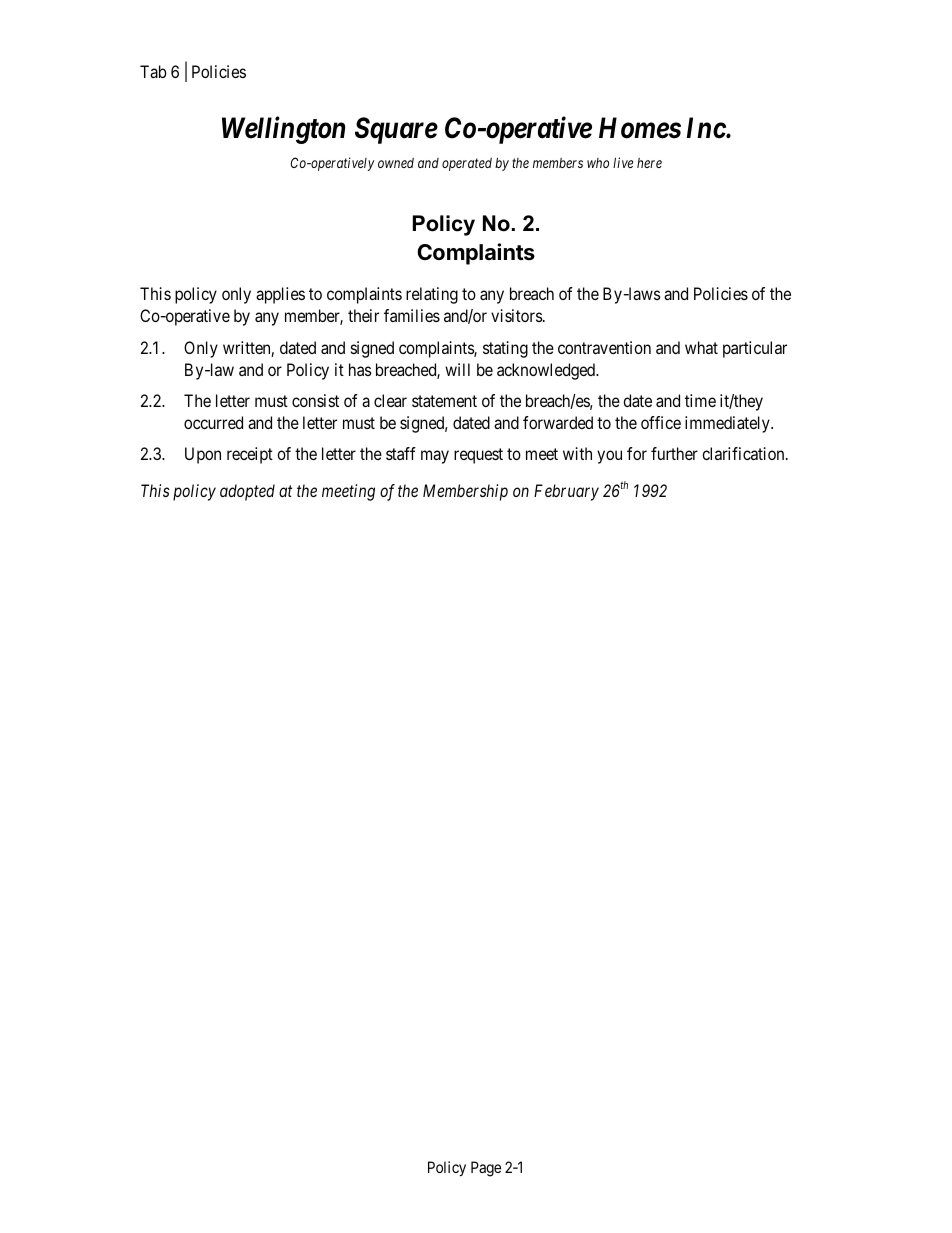  Describe the element at coordinates (649, 163) in the page. I see `here` at that location.
